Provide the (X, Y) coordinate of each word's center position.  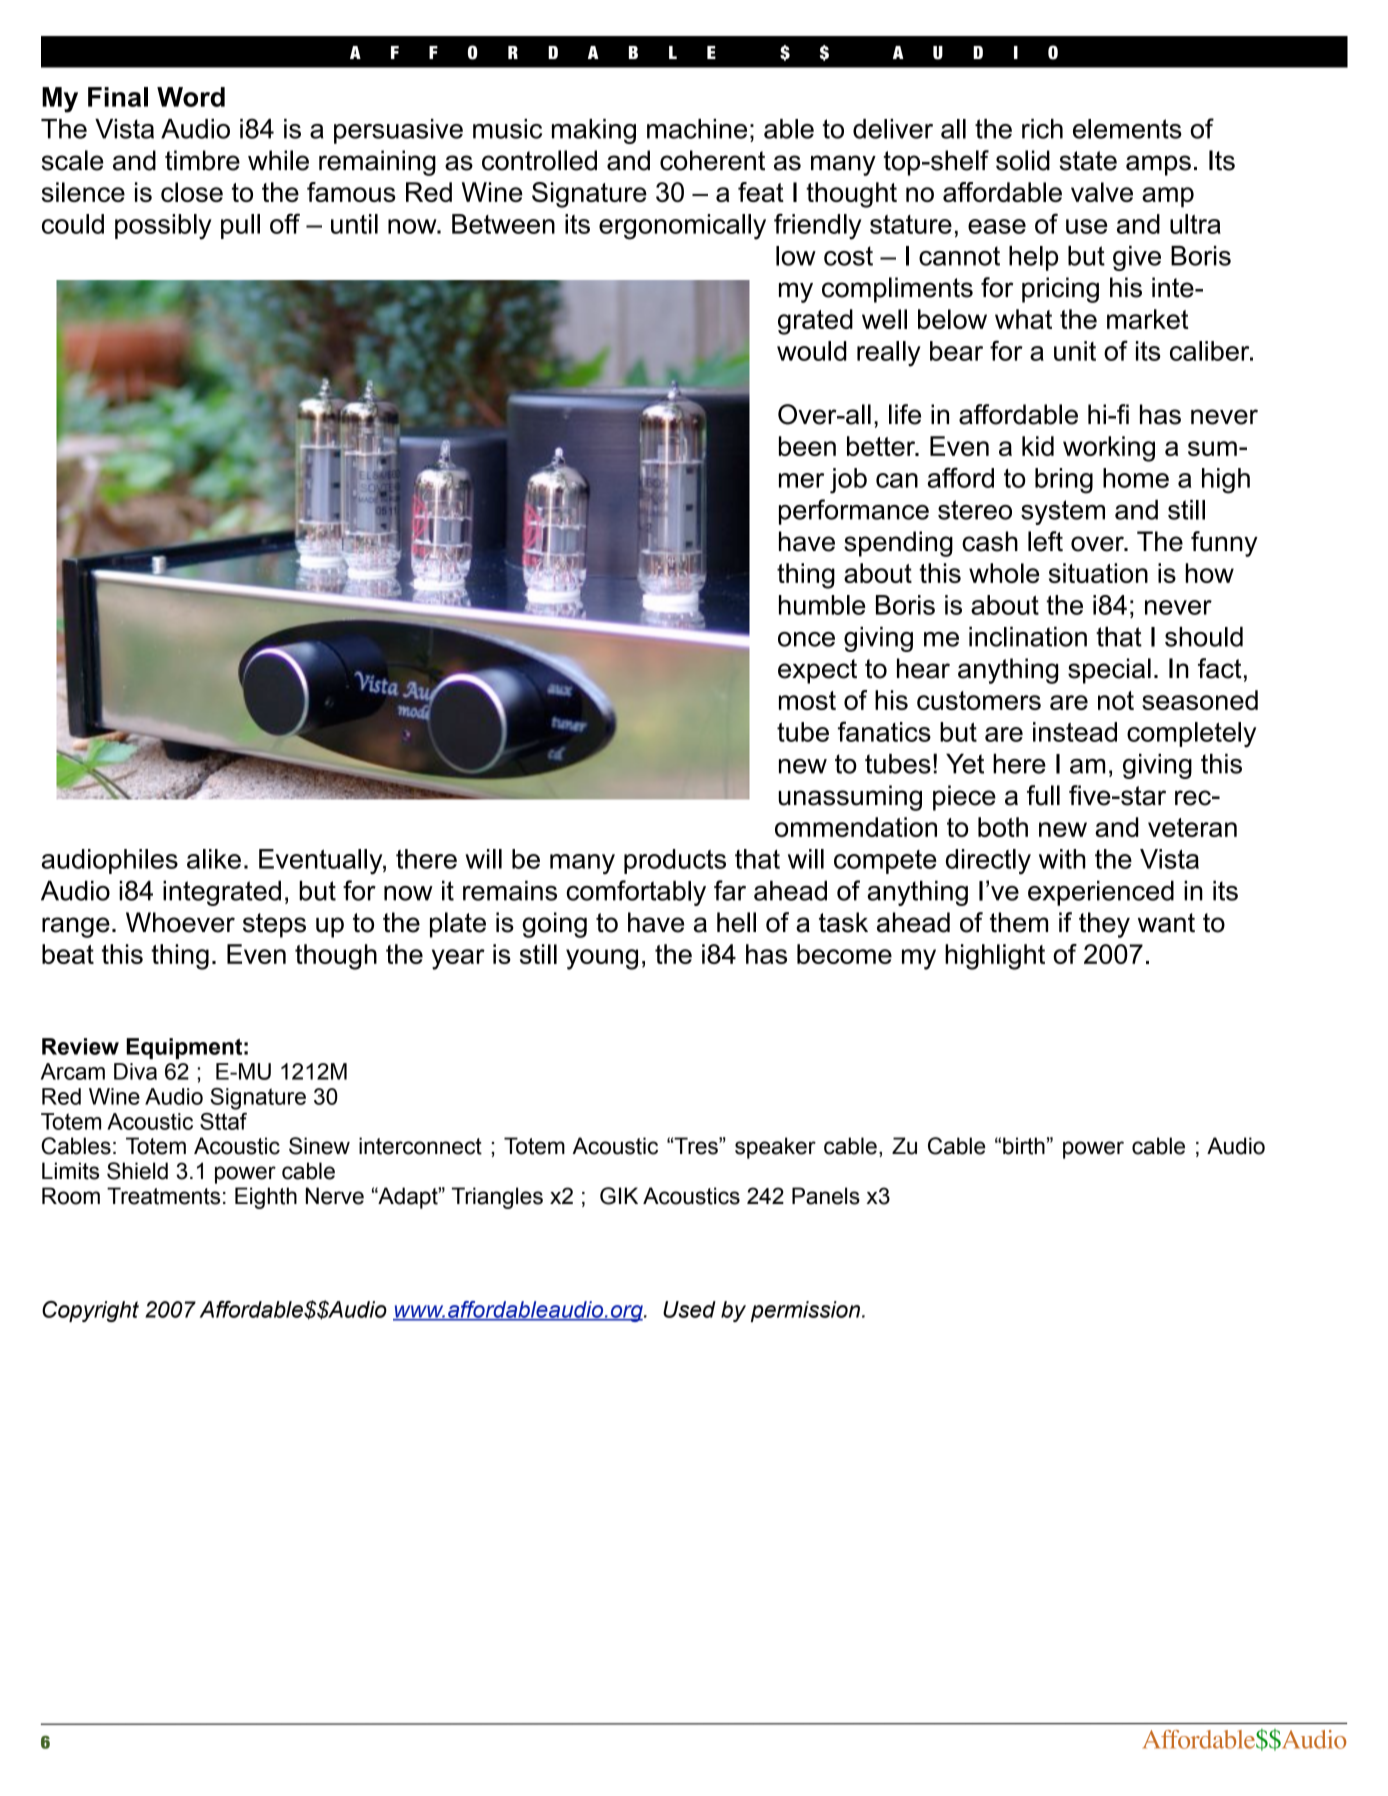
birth (1024, 1146)
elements (1127, 129)
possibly (163, 227)
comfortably (636, 893)
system (1063, 512)
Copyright (90, 1311)
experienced (1101, 893)
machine (697, 129)
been (807, 446)
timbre (202, 160)
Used (689, 1309)
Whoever (180, 922)
